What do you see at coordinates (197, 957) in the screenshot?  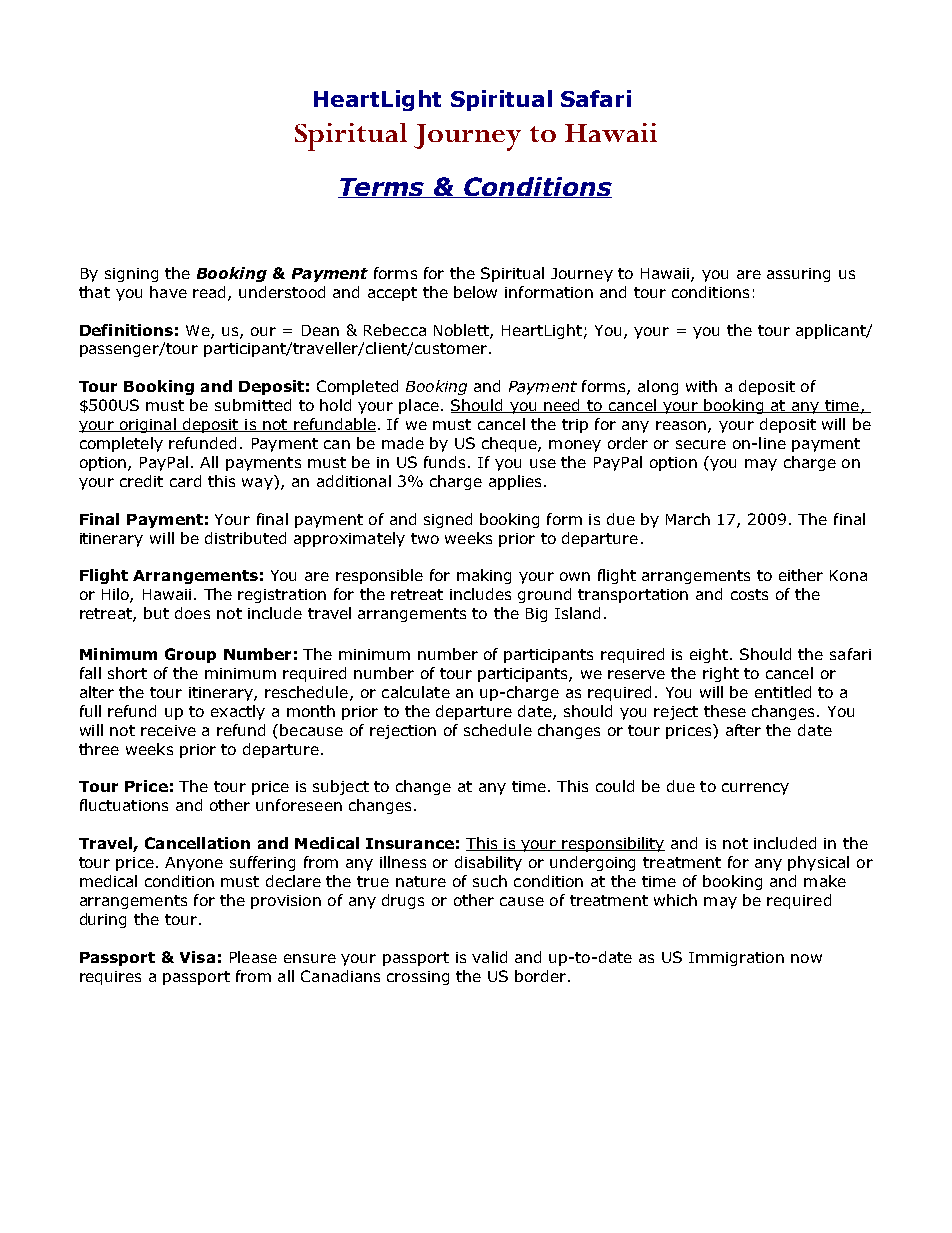 I see `Visa` at bounding box center [197, 957].
